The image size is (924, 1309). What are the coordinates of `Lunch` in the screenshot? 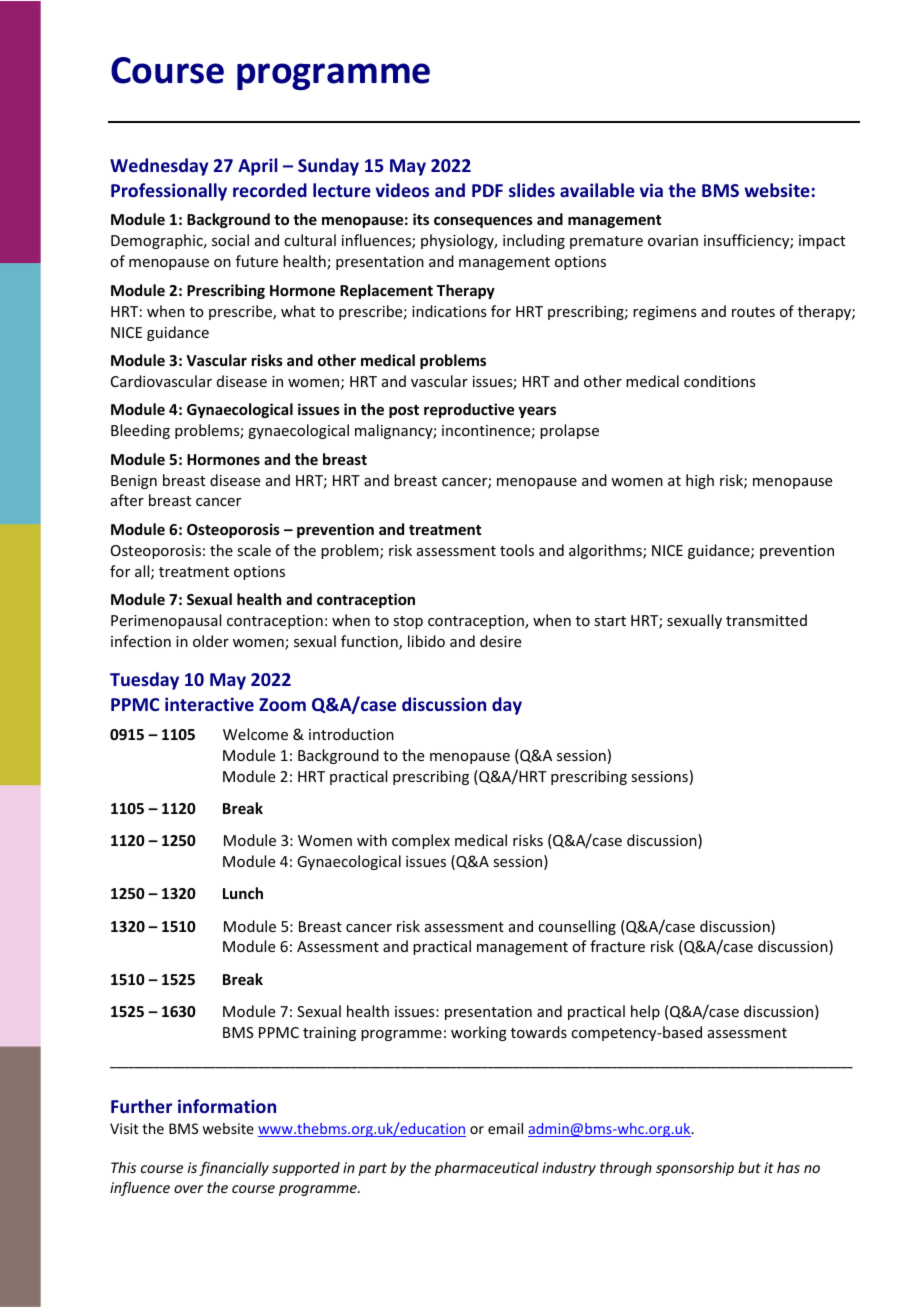 It's located at (243, 893).
